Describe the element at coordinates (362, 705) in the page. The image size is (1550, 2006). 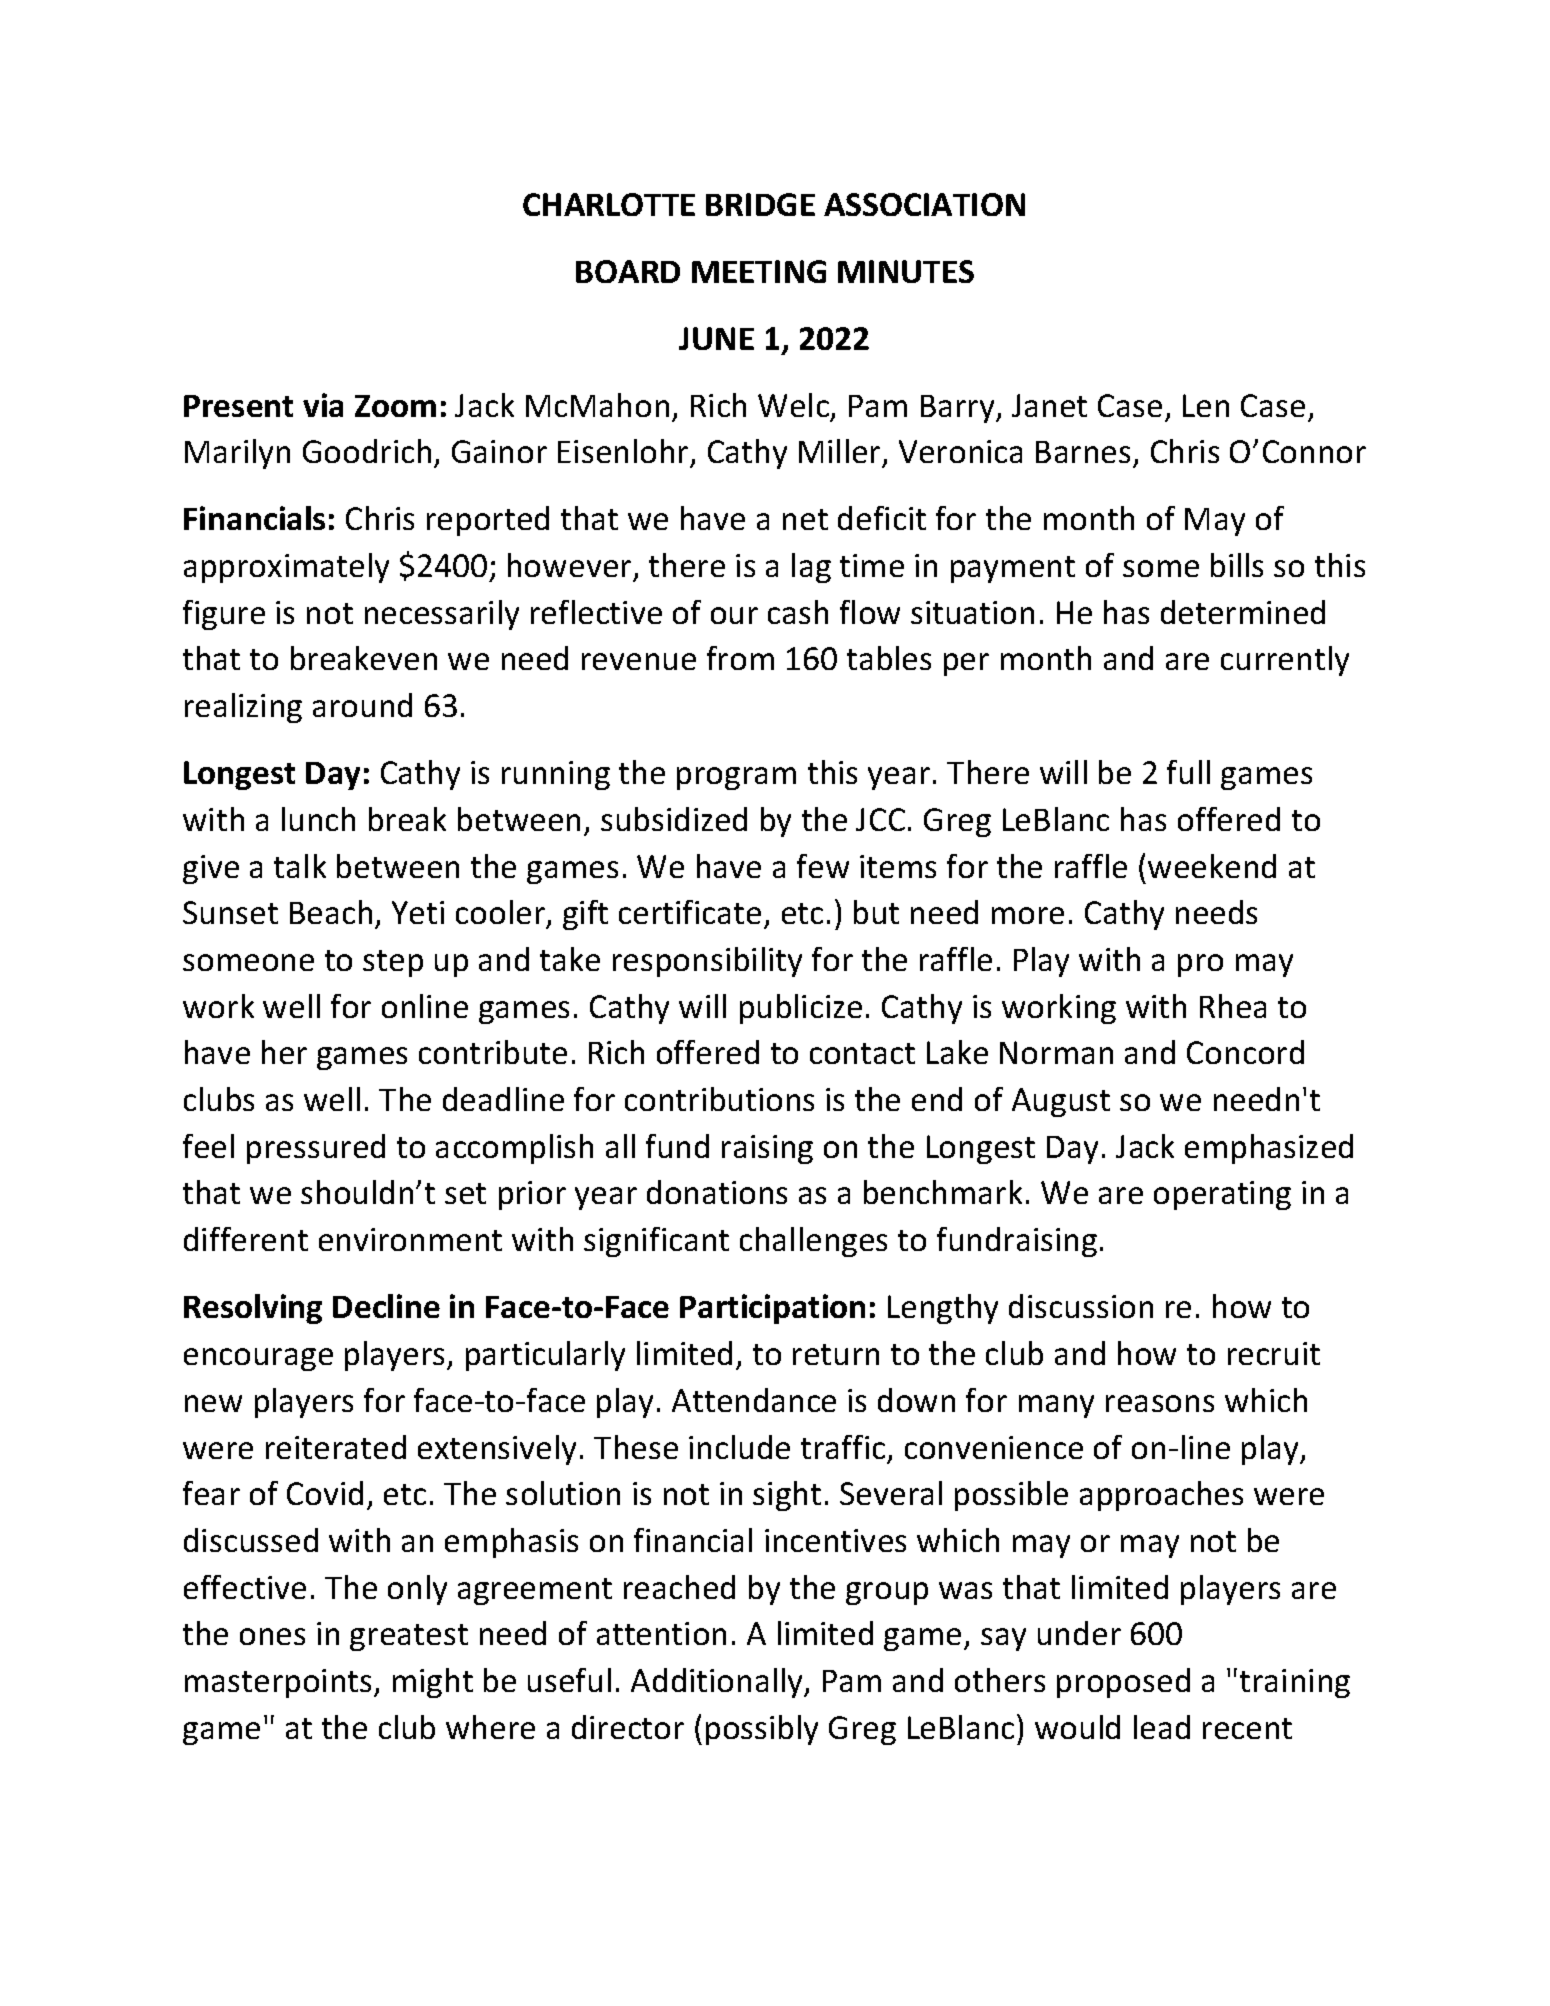
I see `around` at that location.
